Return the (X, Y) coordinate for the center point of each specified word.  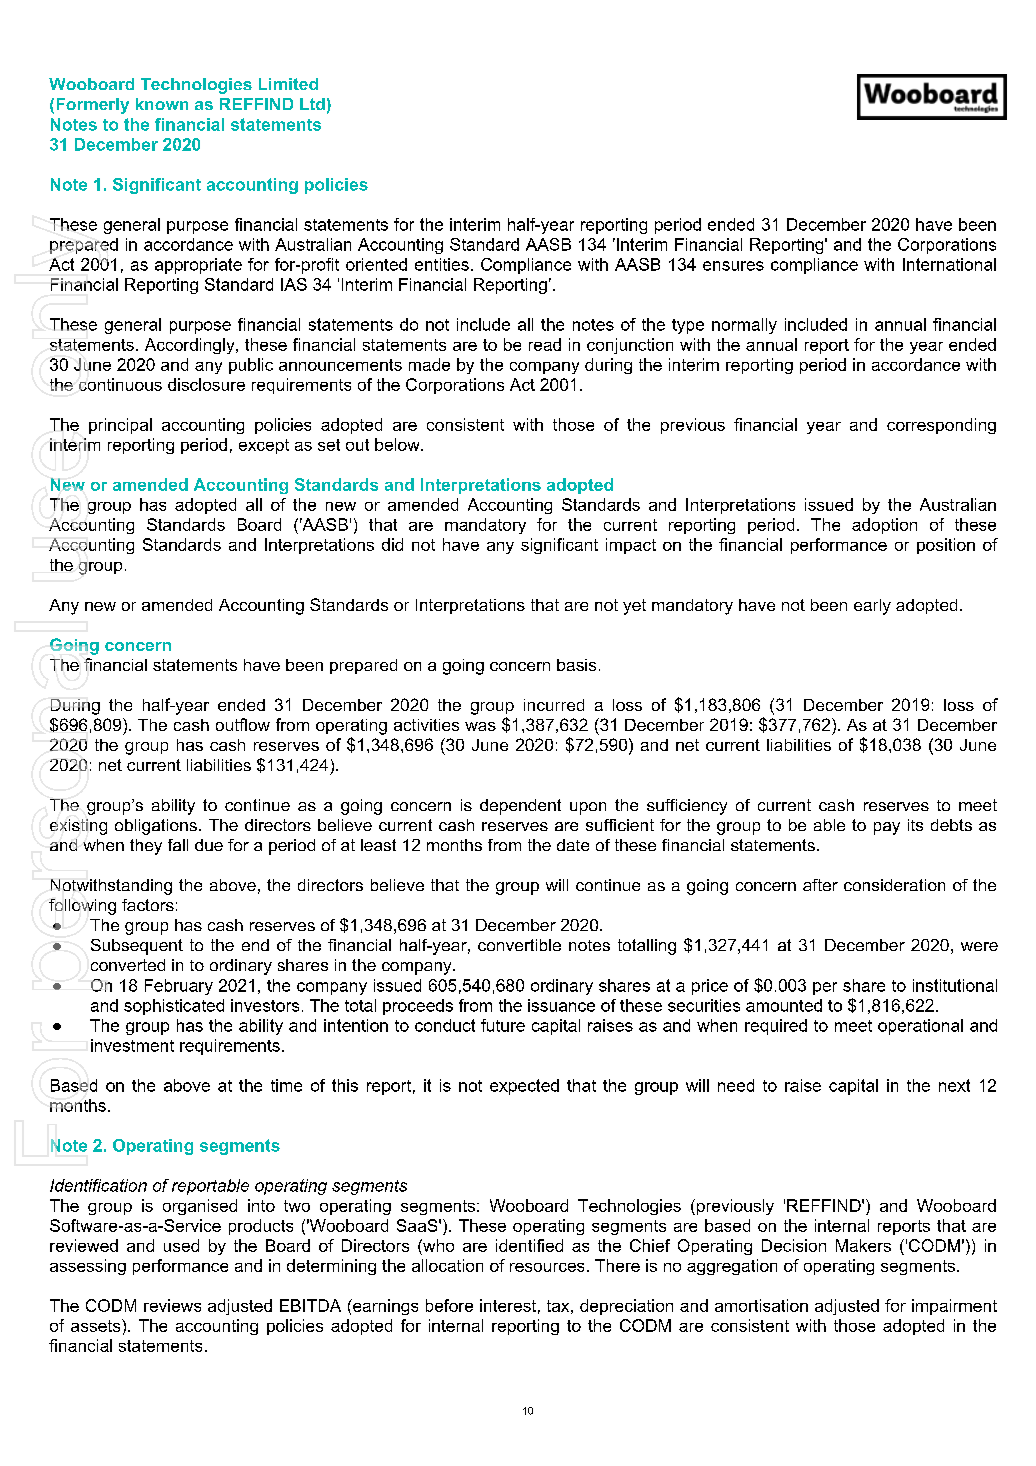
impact (631, 546)
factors (148, 905)
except (264, 446)
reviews (172, 1305)
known (162, 104)
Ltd (312, 104)
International (949, 264)
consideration (894, 885)
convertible (519, 945)
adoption (884, 526)
